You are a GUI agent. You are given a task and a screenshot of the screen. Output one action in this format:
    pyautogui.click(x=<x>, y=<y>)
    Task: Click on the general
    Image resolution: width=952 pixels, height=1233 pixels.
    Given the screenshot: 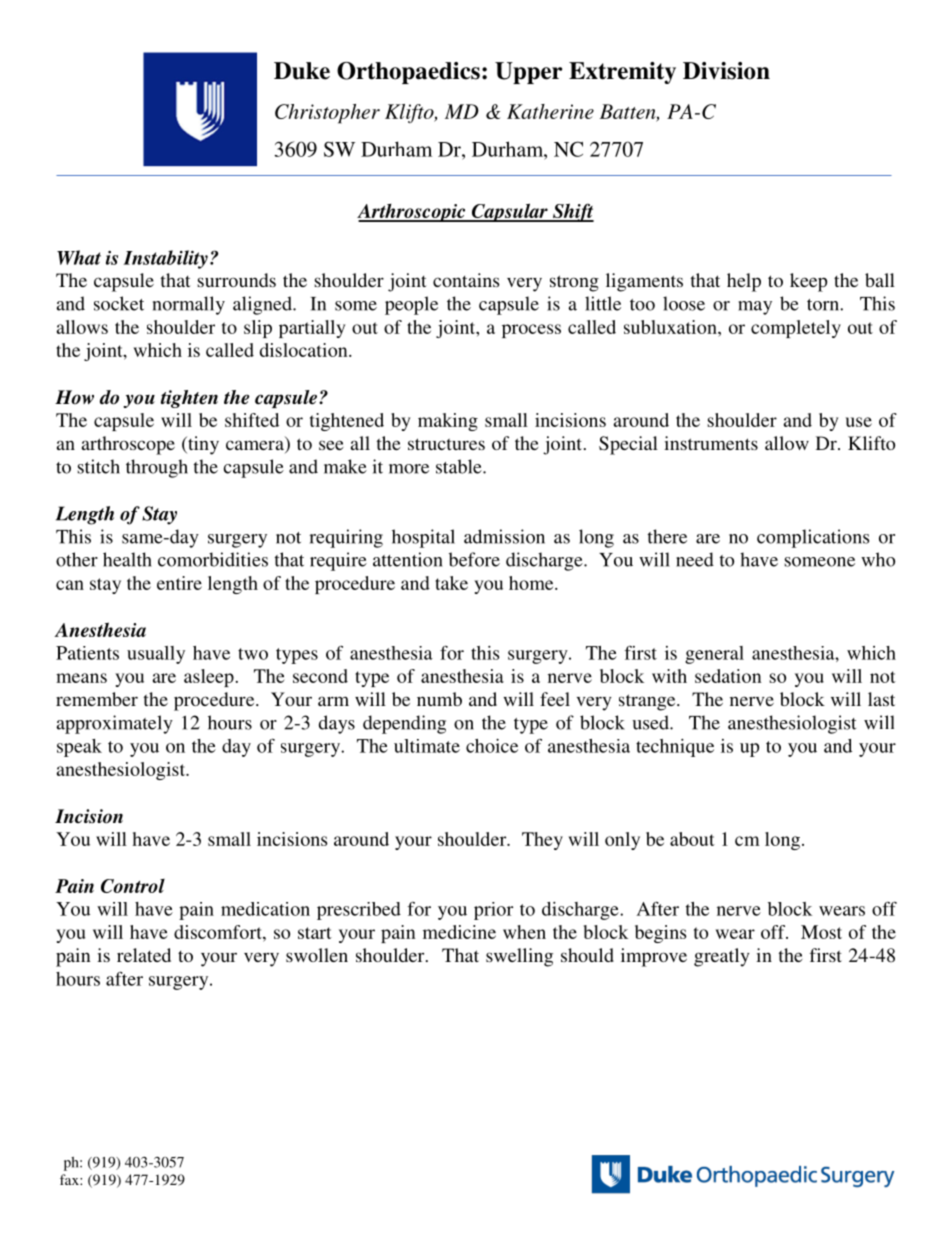 What is the action you would take?
    pyautogui.click(x=714, y=655)
